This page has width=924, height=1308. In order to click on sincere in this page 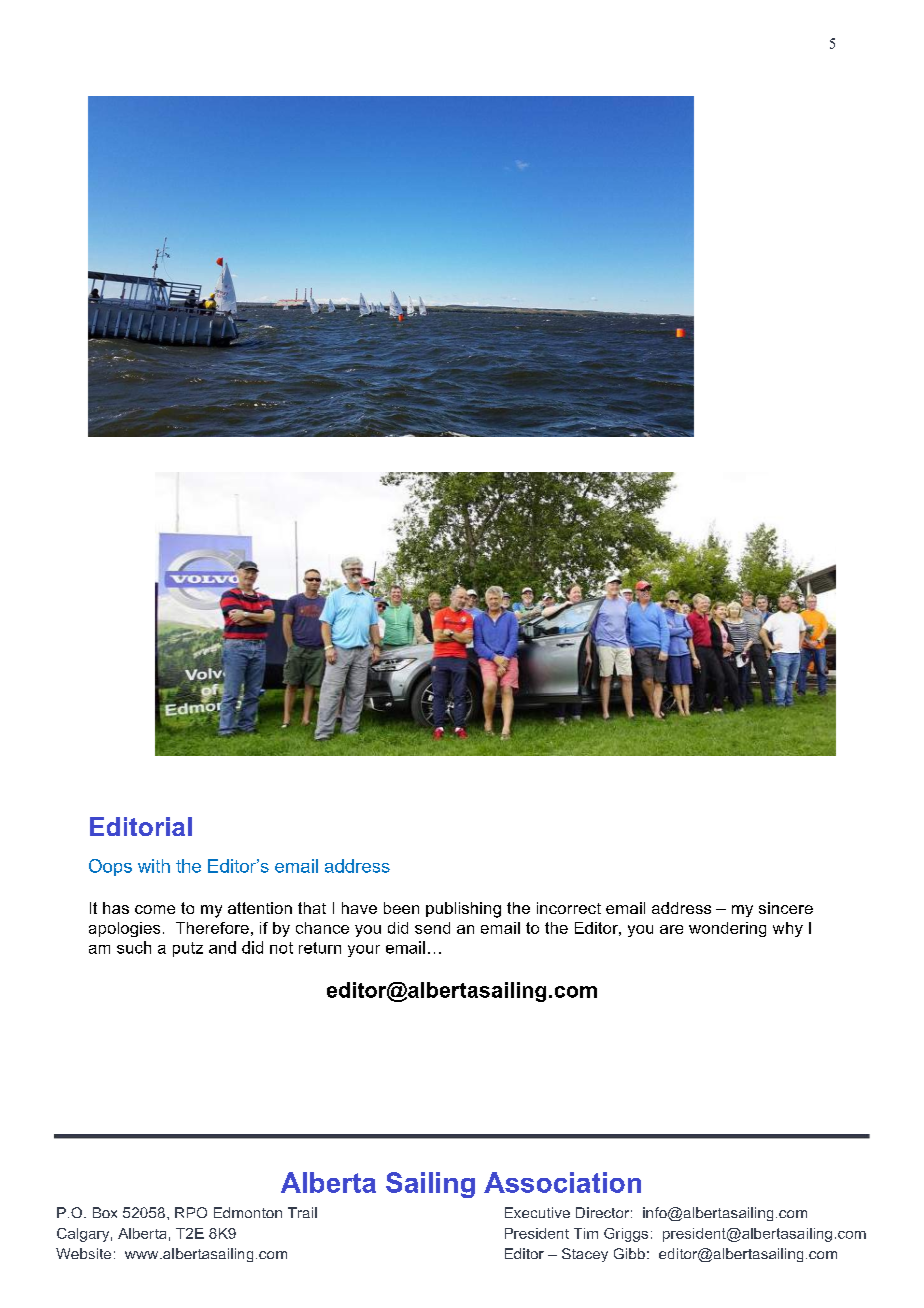, I will do `click(786, 908)`.
